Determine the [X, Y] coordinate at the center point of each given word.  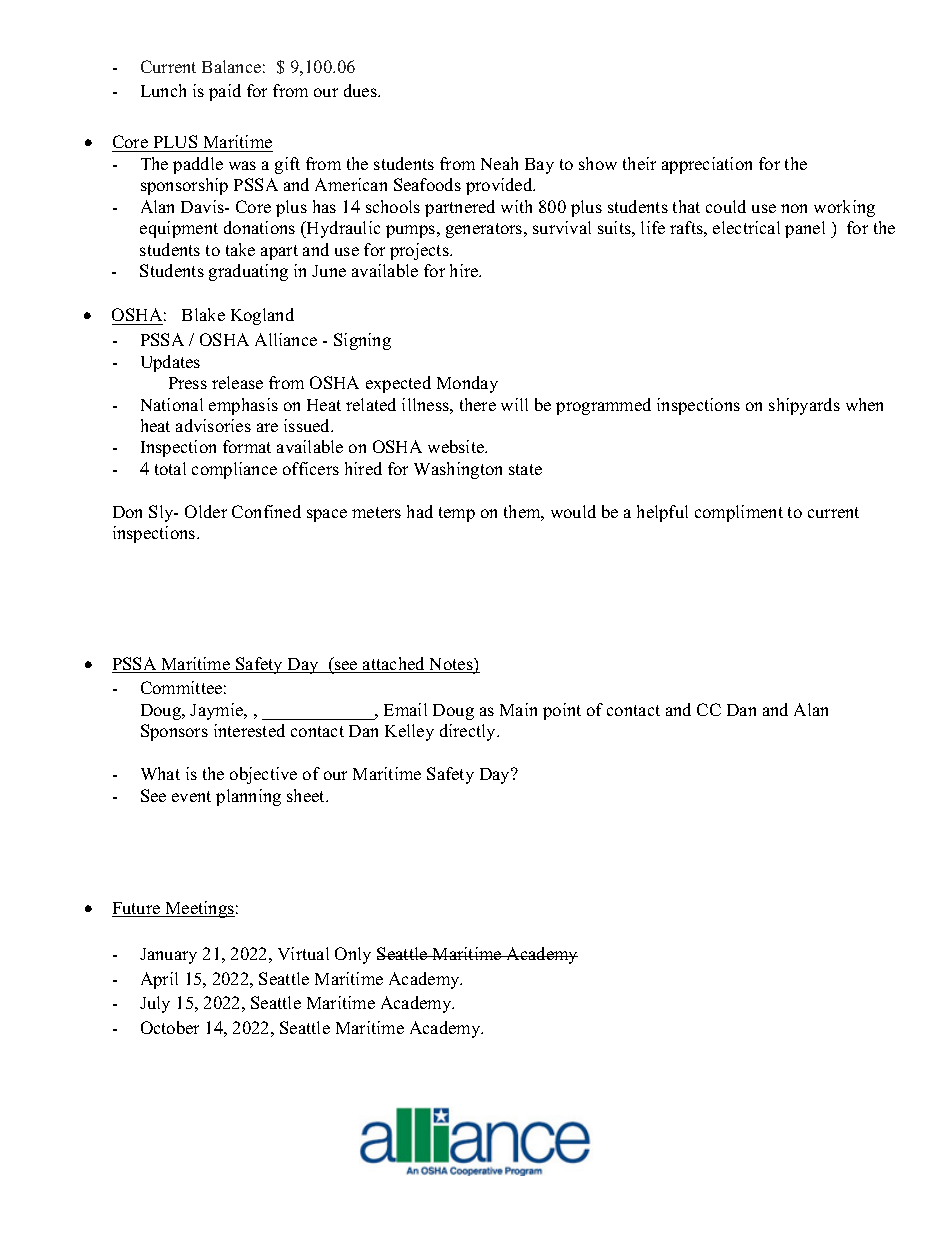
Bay [539, 166]
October [170, 1027]
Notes [451, 665]
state [525, 469]
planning [248, 797]
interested [249, 730]
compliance [234, 470]
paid [225, 92]
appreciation [707, 165]
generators [485, 230]
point [562, 711]
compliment [739, 513]
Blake [203, 314]
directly [469, 732]
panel [805, 229]
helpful [662, 513]
